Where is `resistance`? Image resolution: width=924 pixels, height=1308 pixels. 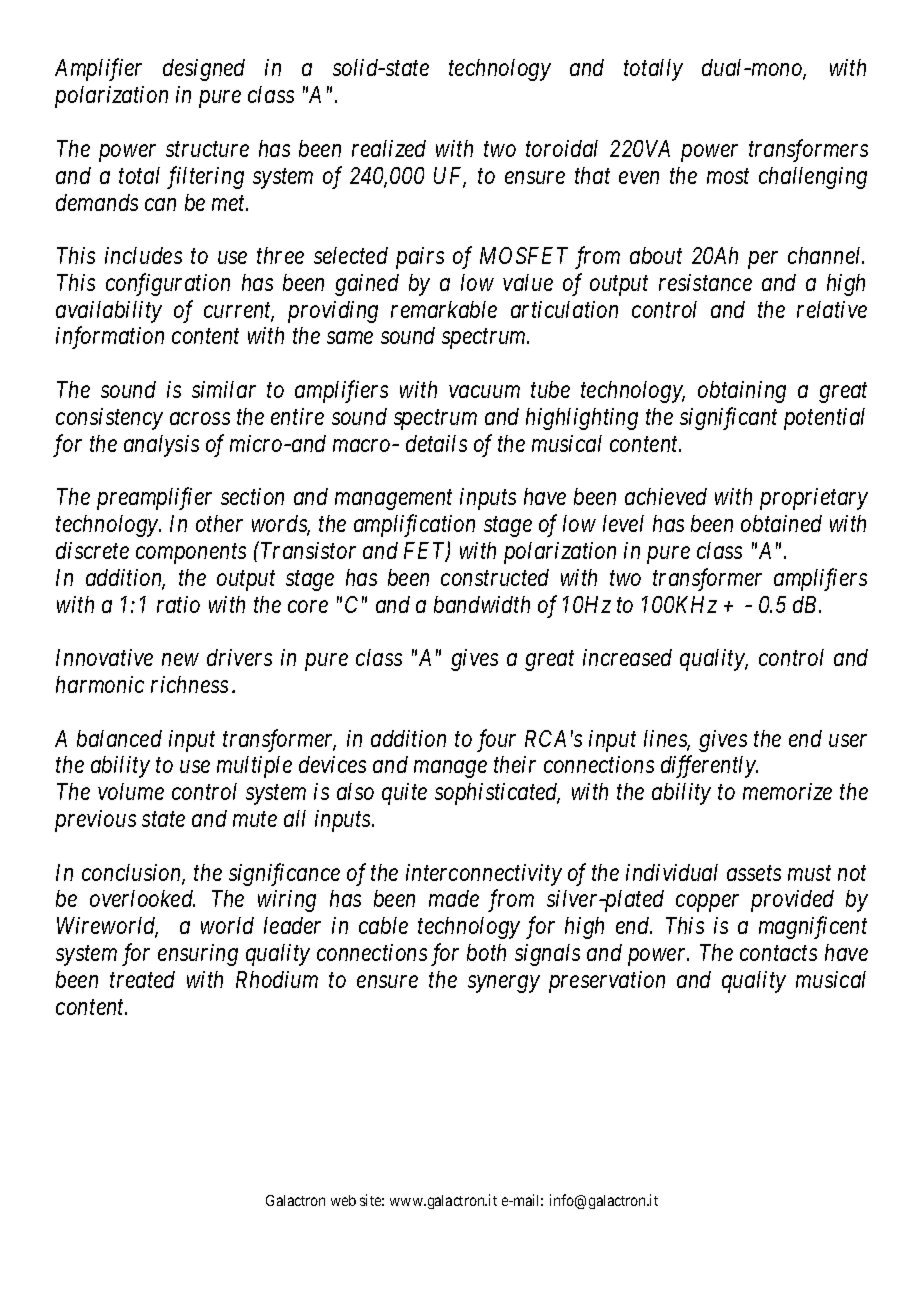
resistance is located at coordinates (705, 282).
